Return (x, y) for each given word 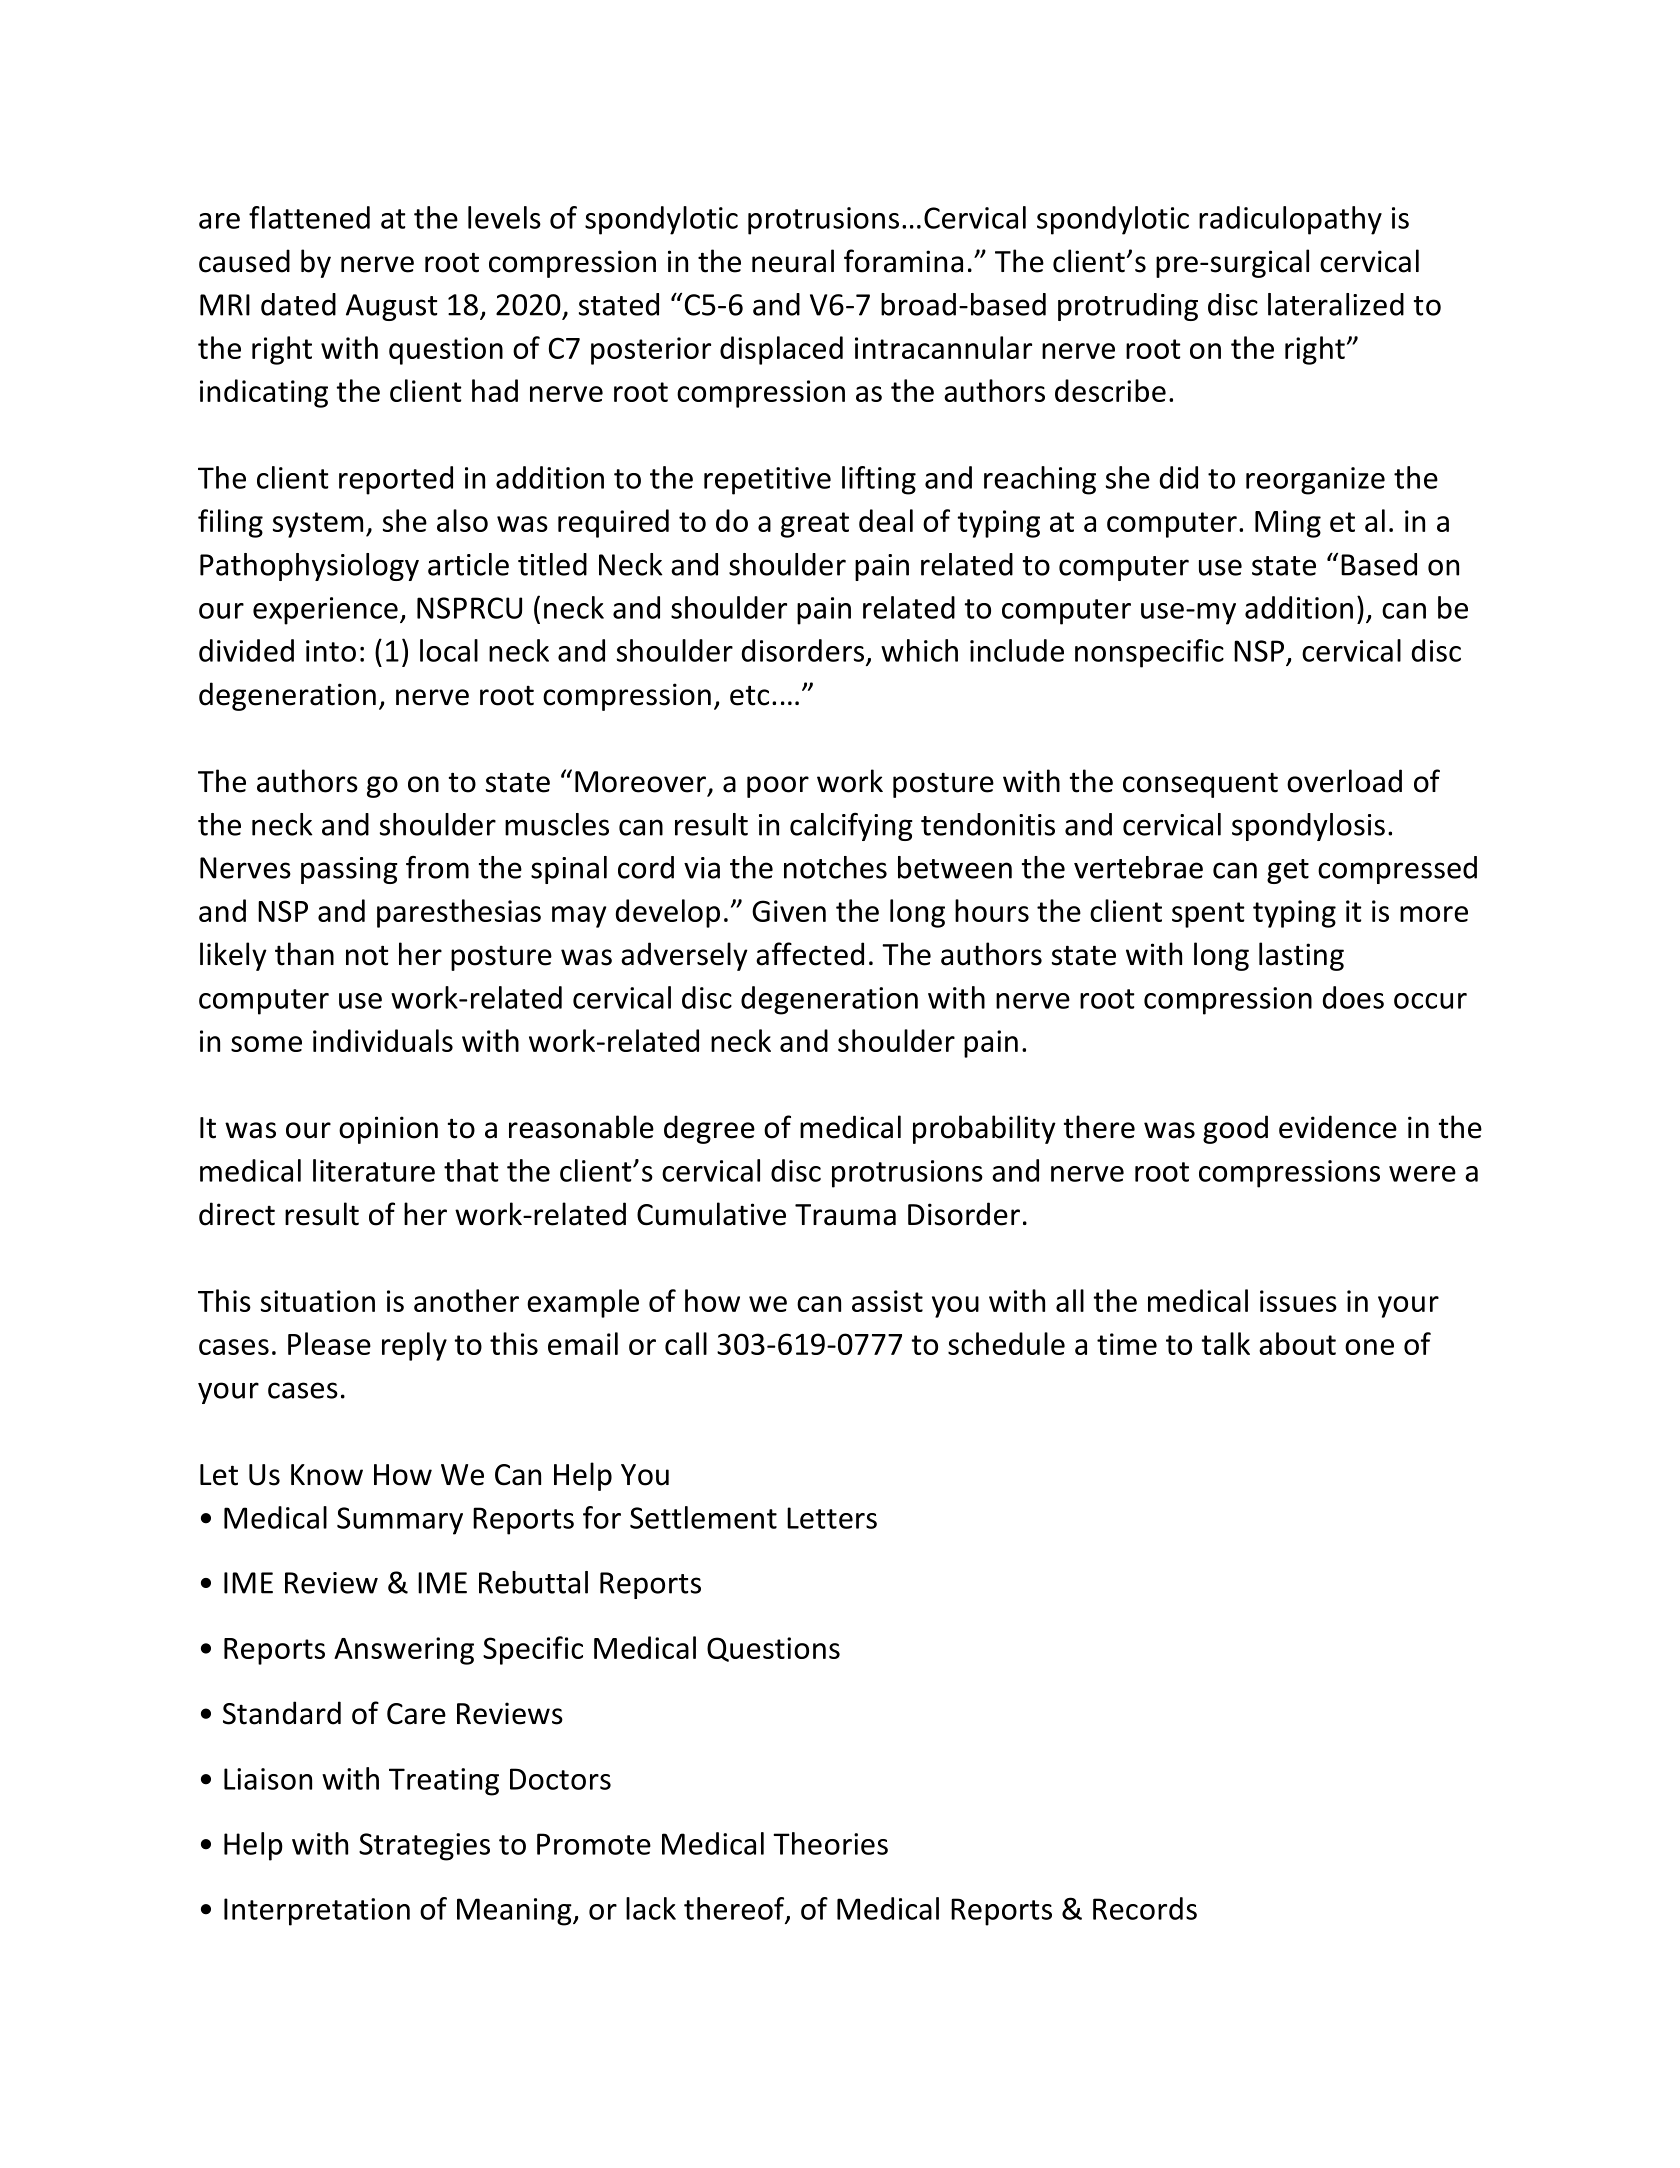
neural (793, 261)
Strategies (424, 1847)
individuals (383, 1040)
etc (749, 695)
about (1297, 1343)
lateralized (1336, 304)
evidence (1338, 1127)
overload (1344, 781)
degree (709, 1129)
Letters (832, 1518)
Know (327, 1475)
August (391, 307)
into (331, 651)
